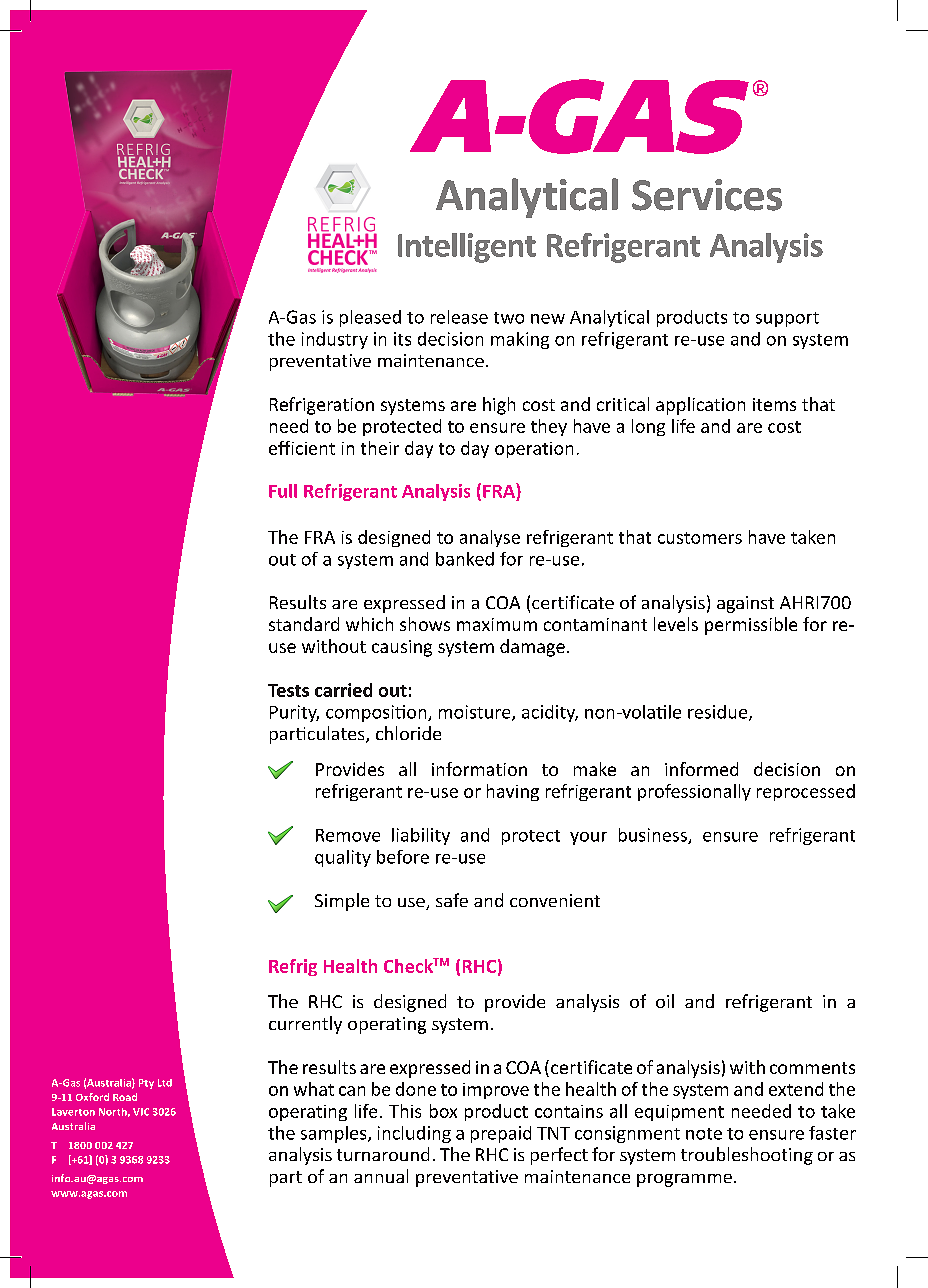 This page has height=1288, width=928. What do you see at coordinates (125, 1097) in the page?
I see `Road` at bounding box center [125, 1097].
